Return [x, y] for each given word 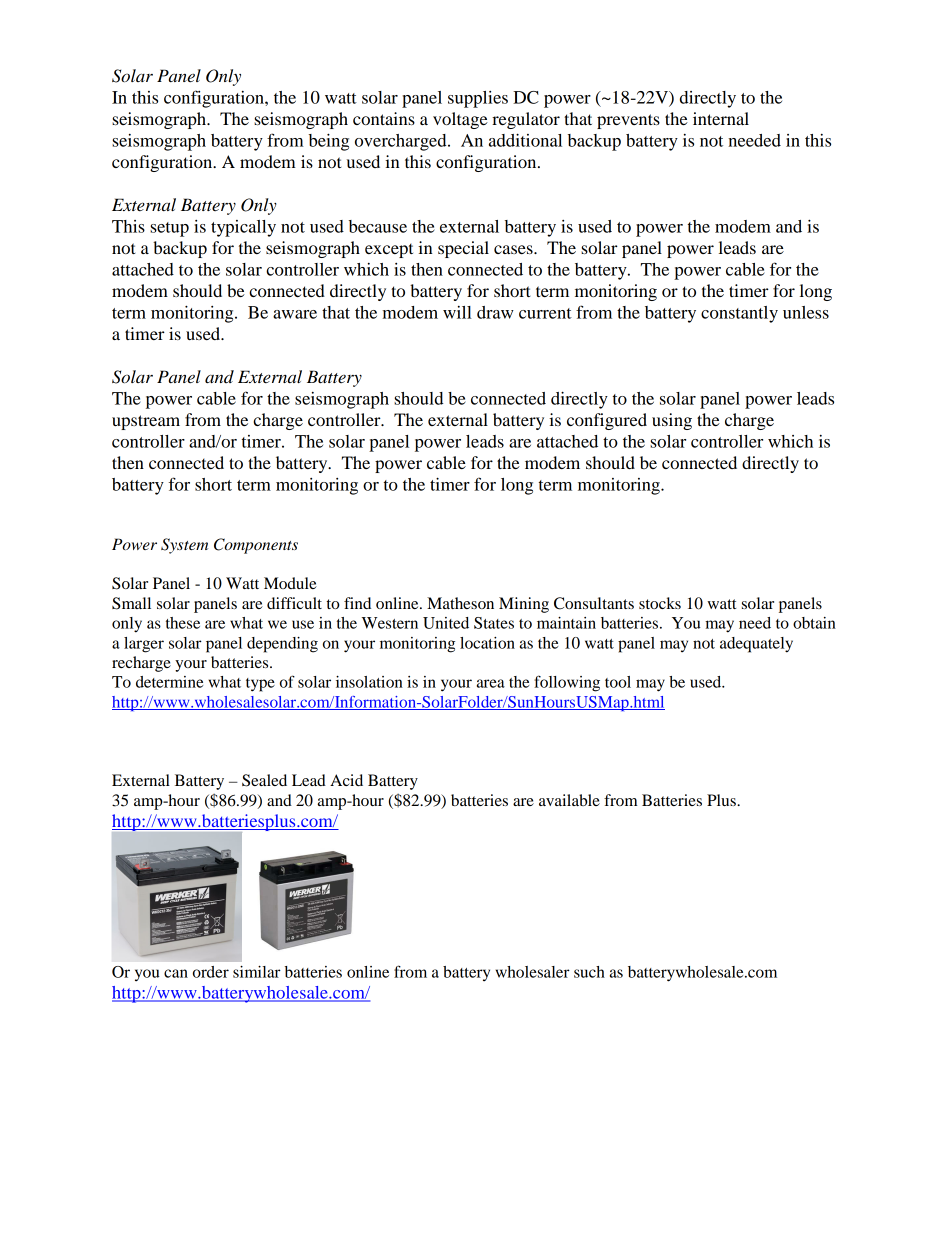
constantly [739, 314]
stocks [660, 603]
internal [721, 118]
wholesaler [533, 972]
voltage [460, 120]
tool [618, 682]
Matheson [460, 603]
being [329, 142]
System [184, 546]
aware [295, 314]
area [491, 683]
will [457, 312]
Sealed [264, 780]
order [211, 972]
